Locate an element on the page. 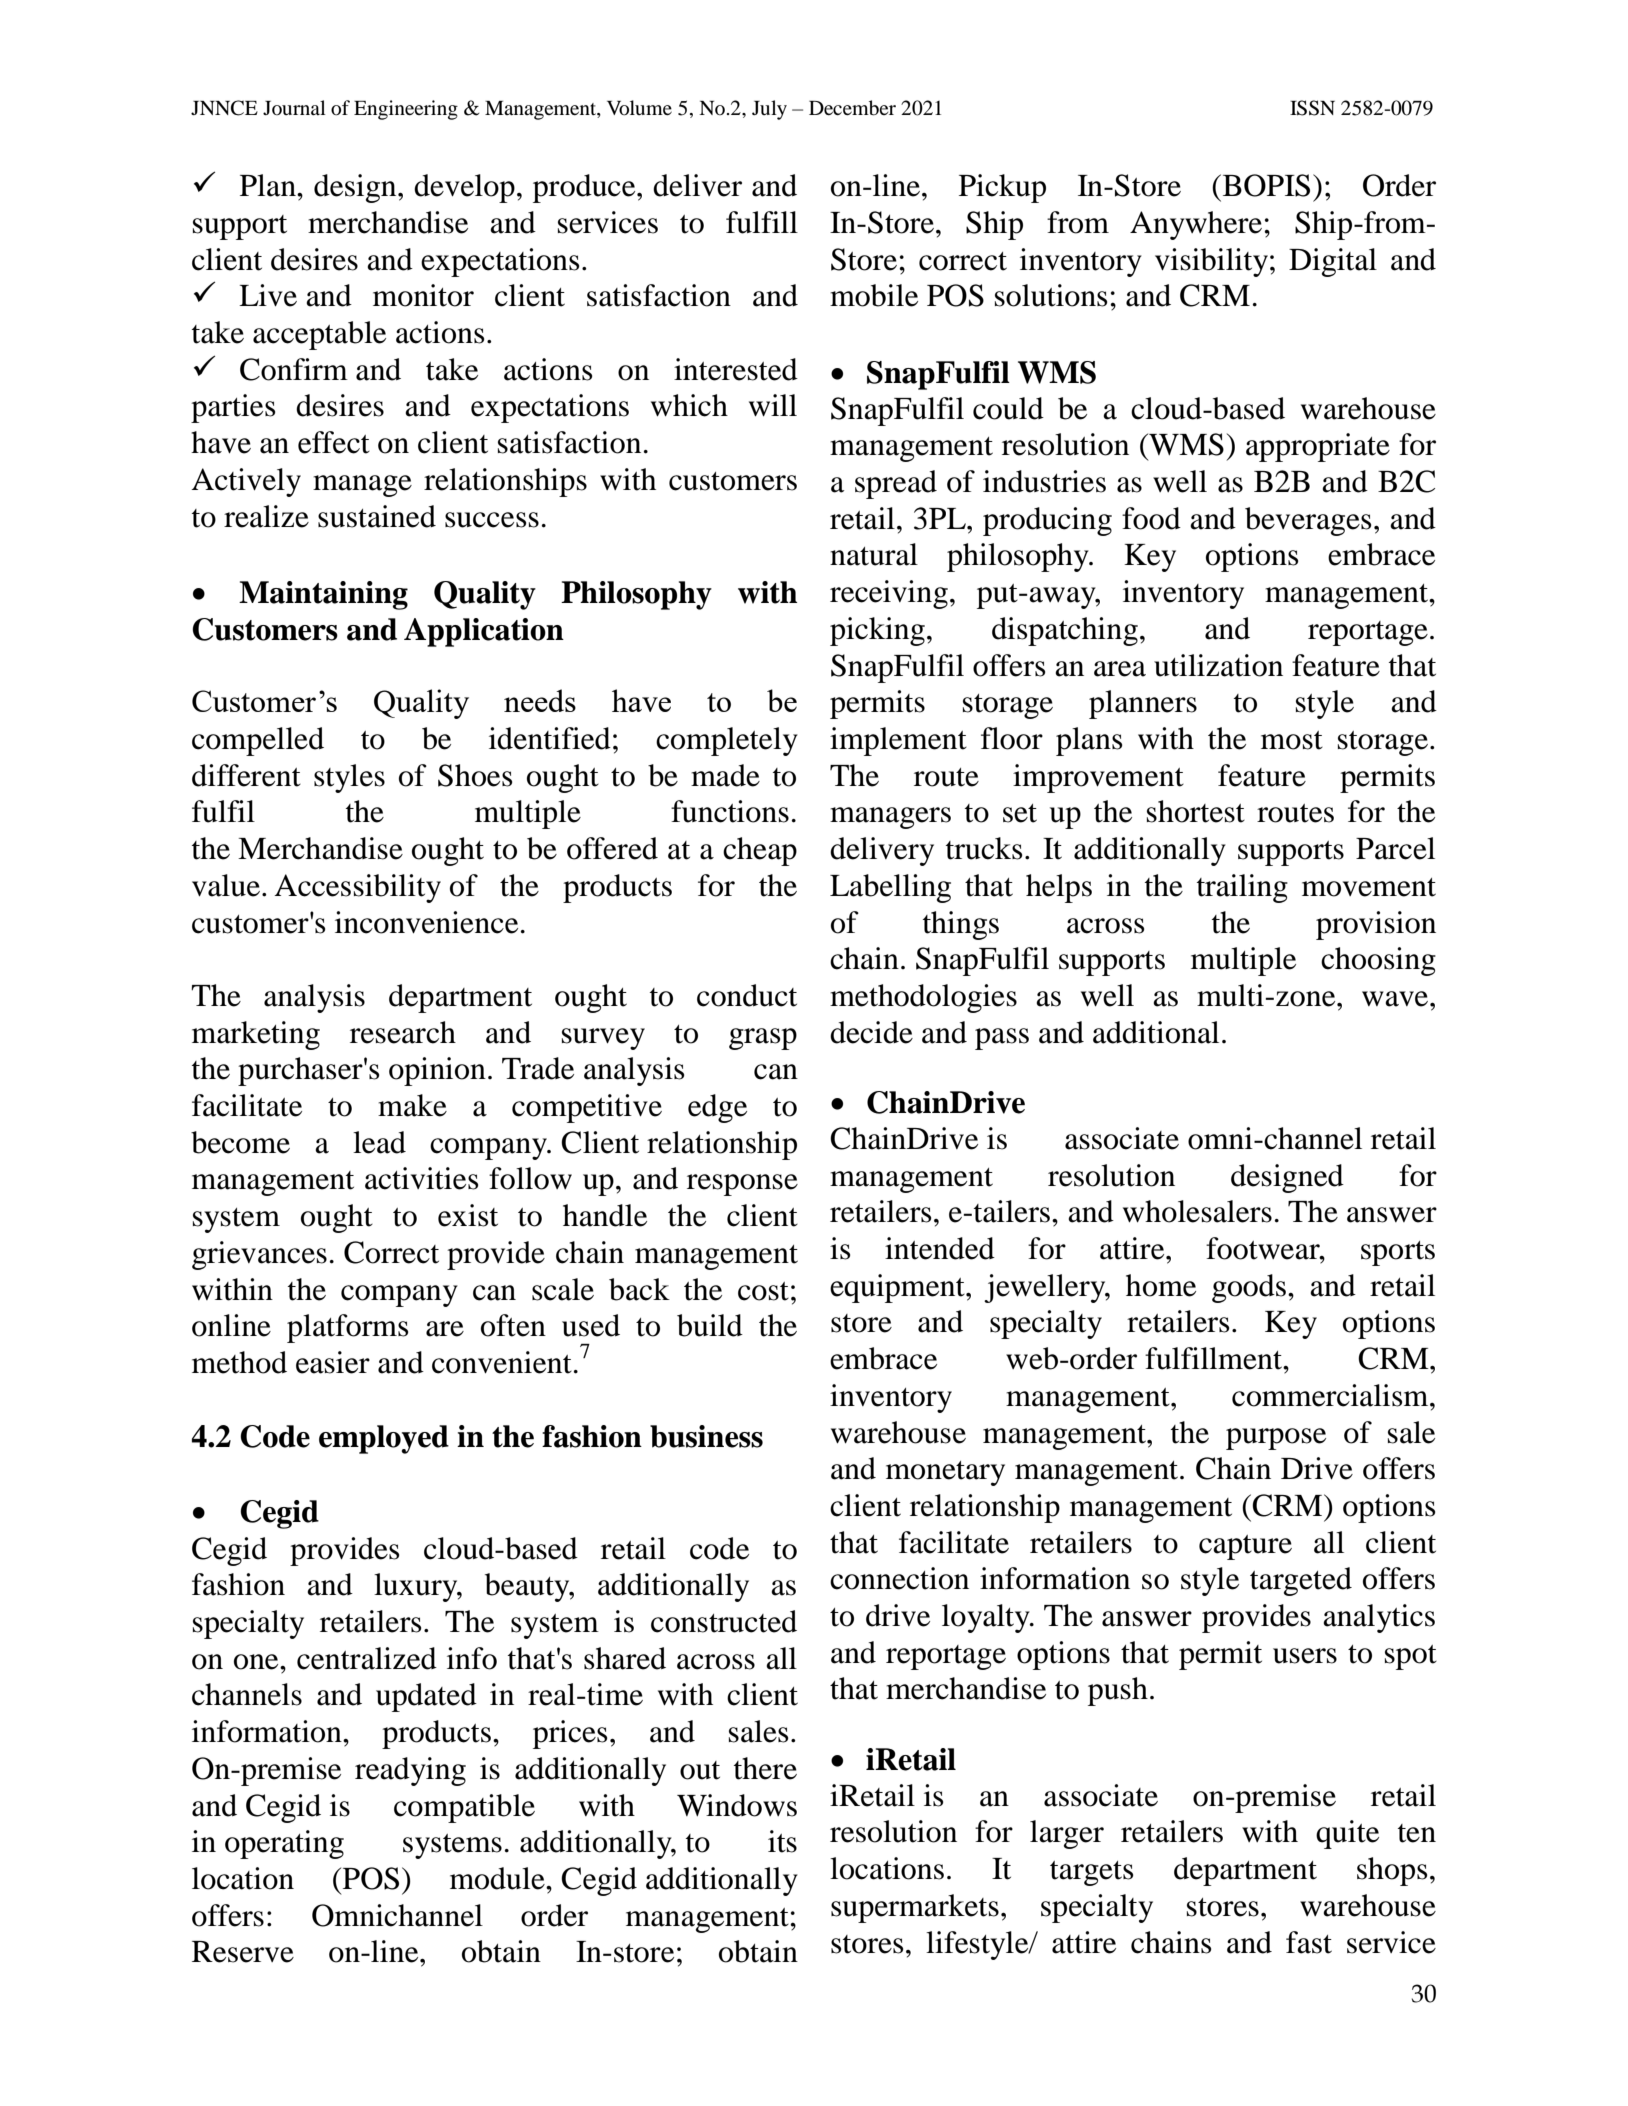 This document has width=1628, height=2106. platforms is located at coordinates (348, 1328).
